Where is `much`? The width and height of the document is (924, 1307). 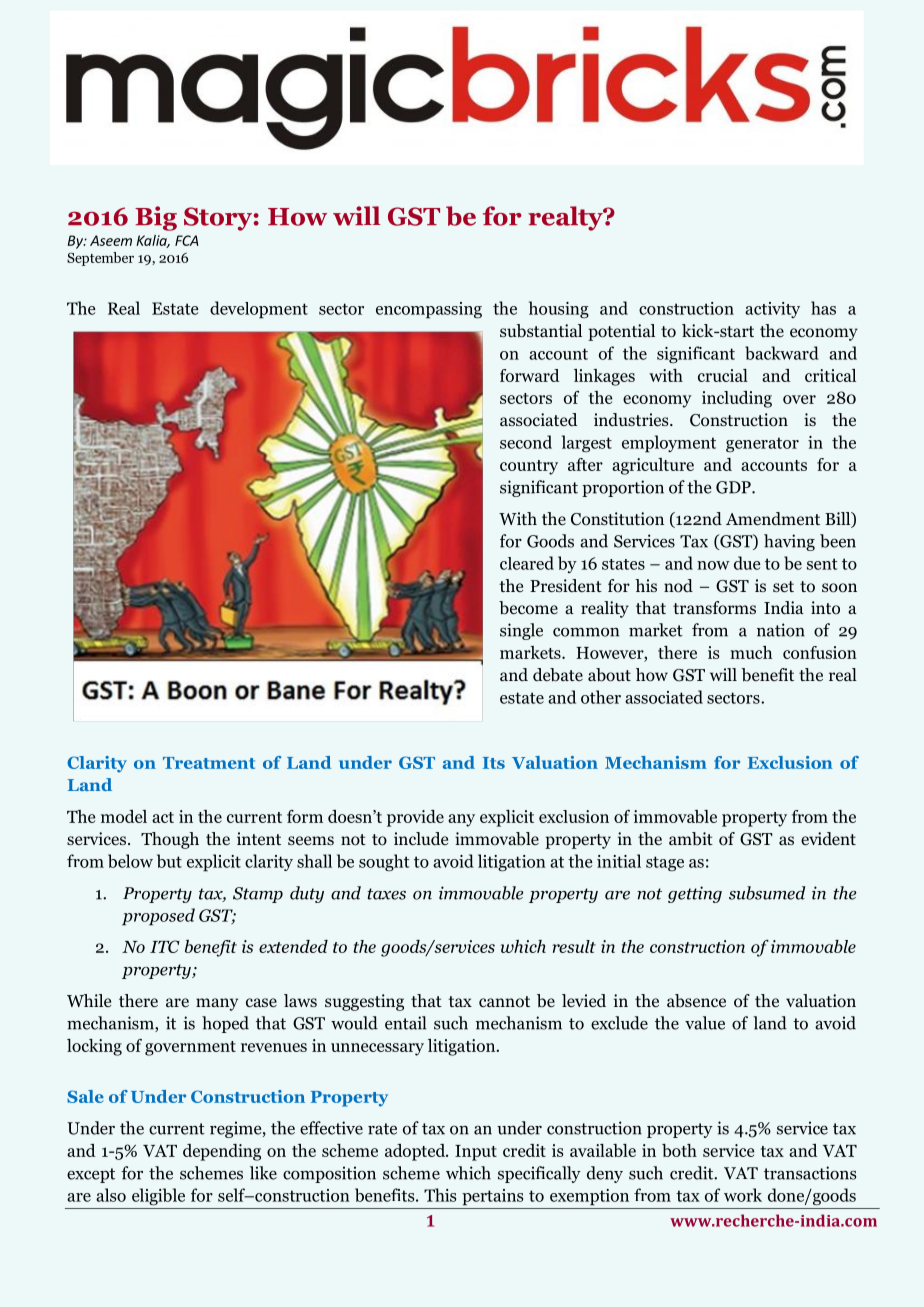
much is located at coordinates (751, 652).
